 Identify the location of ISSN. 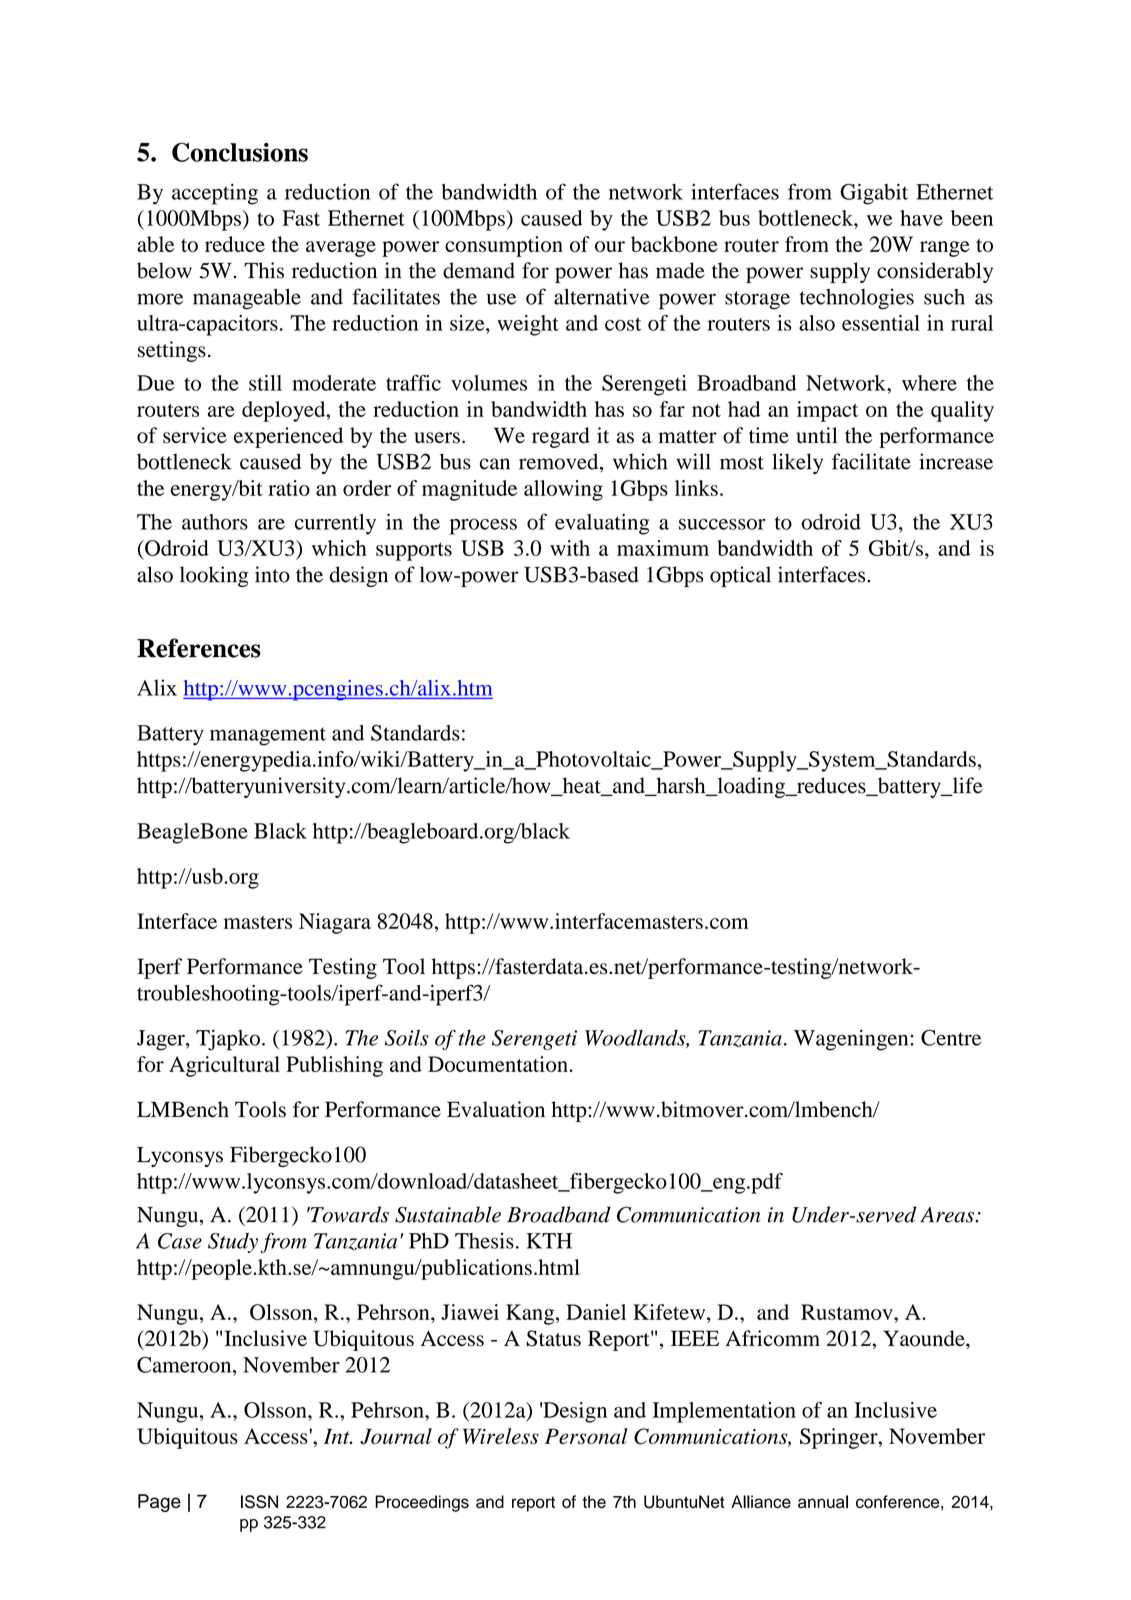
(259, 1502).
